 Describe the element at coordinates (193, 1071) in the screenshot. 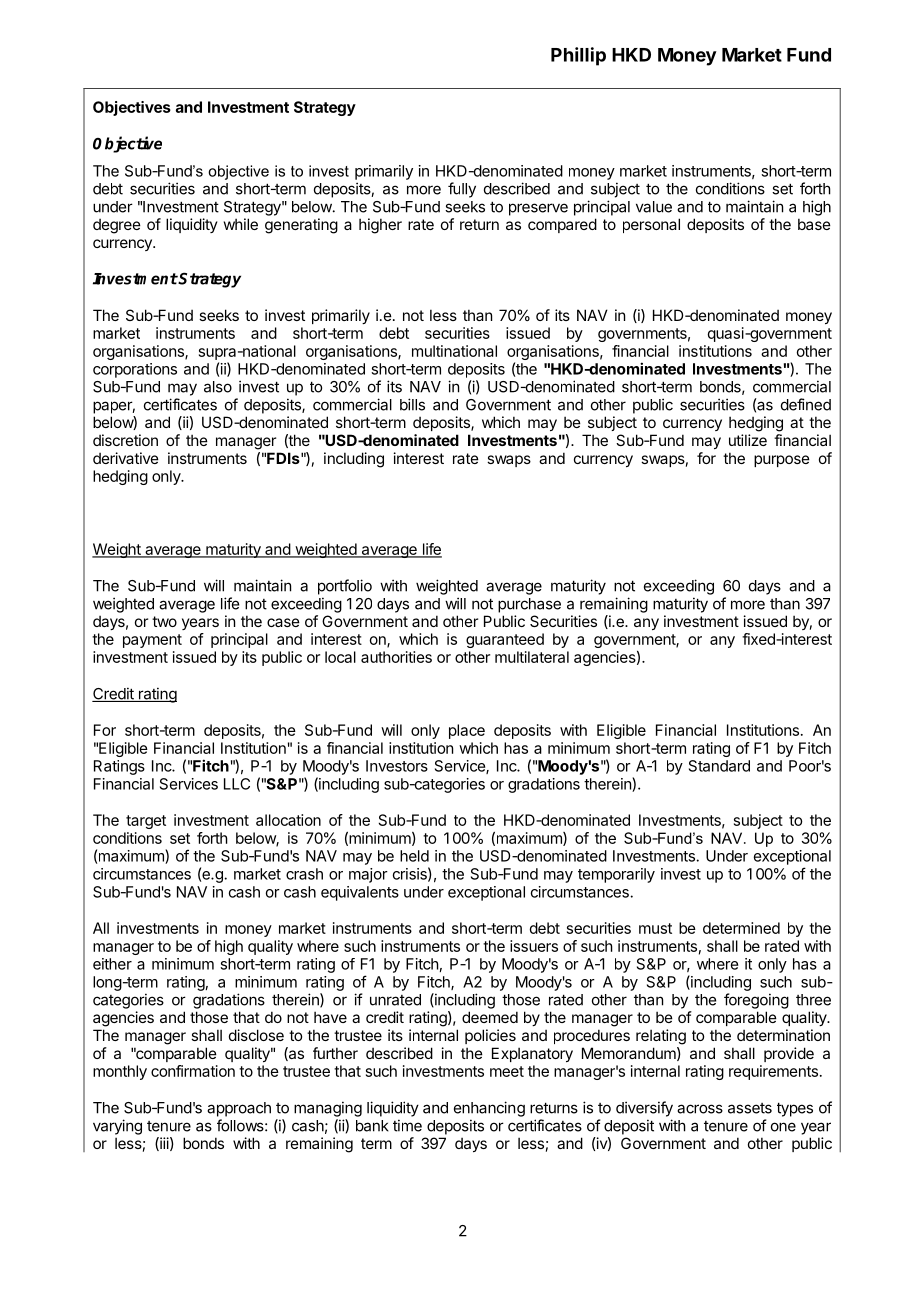

I see `confirmation` at that location.
